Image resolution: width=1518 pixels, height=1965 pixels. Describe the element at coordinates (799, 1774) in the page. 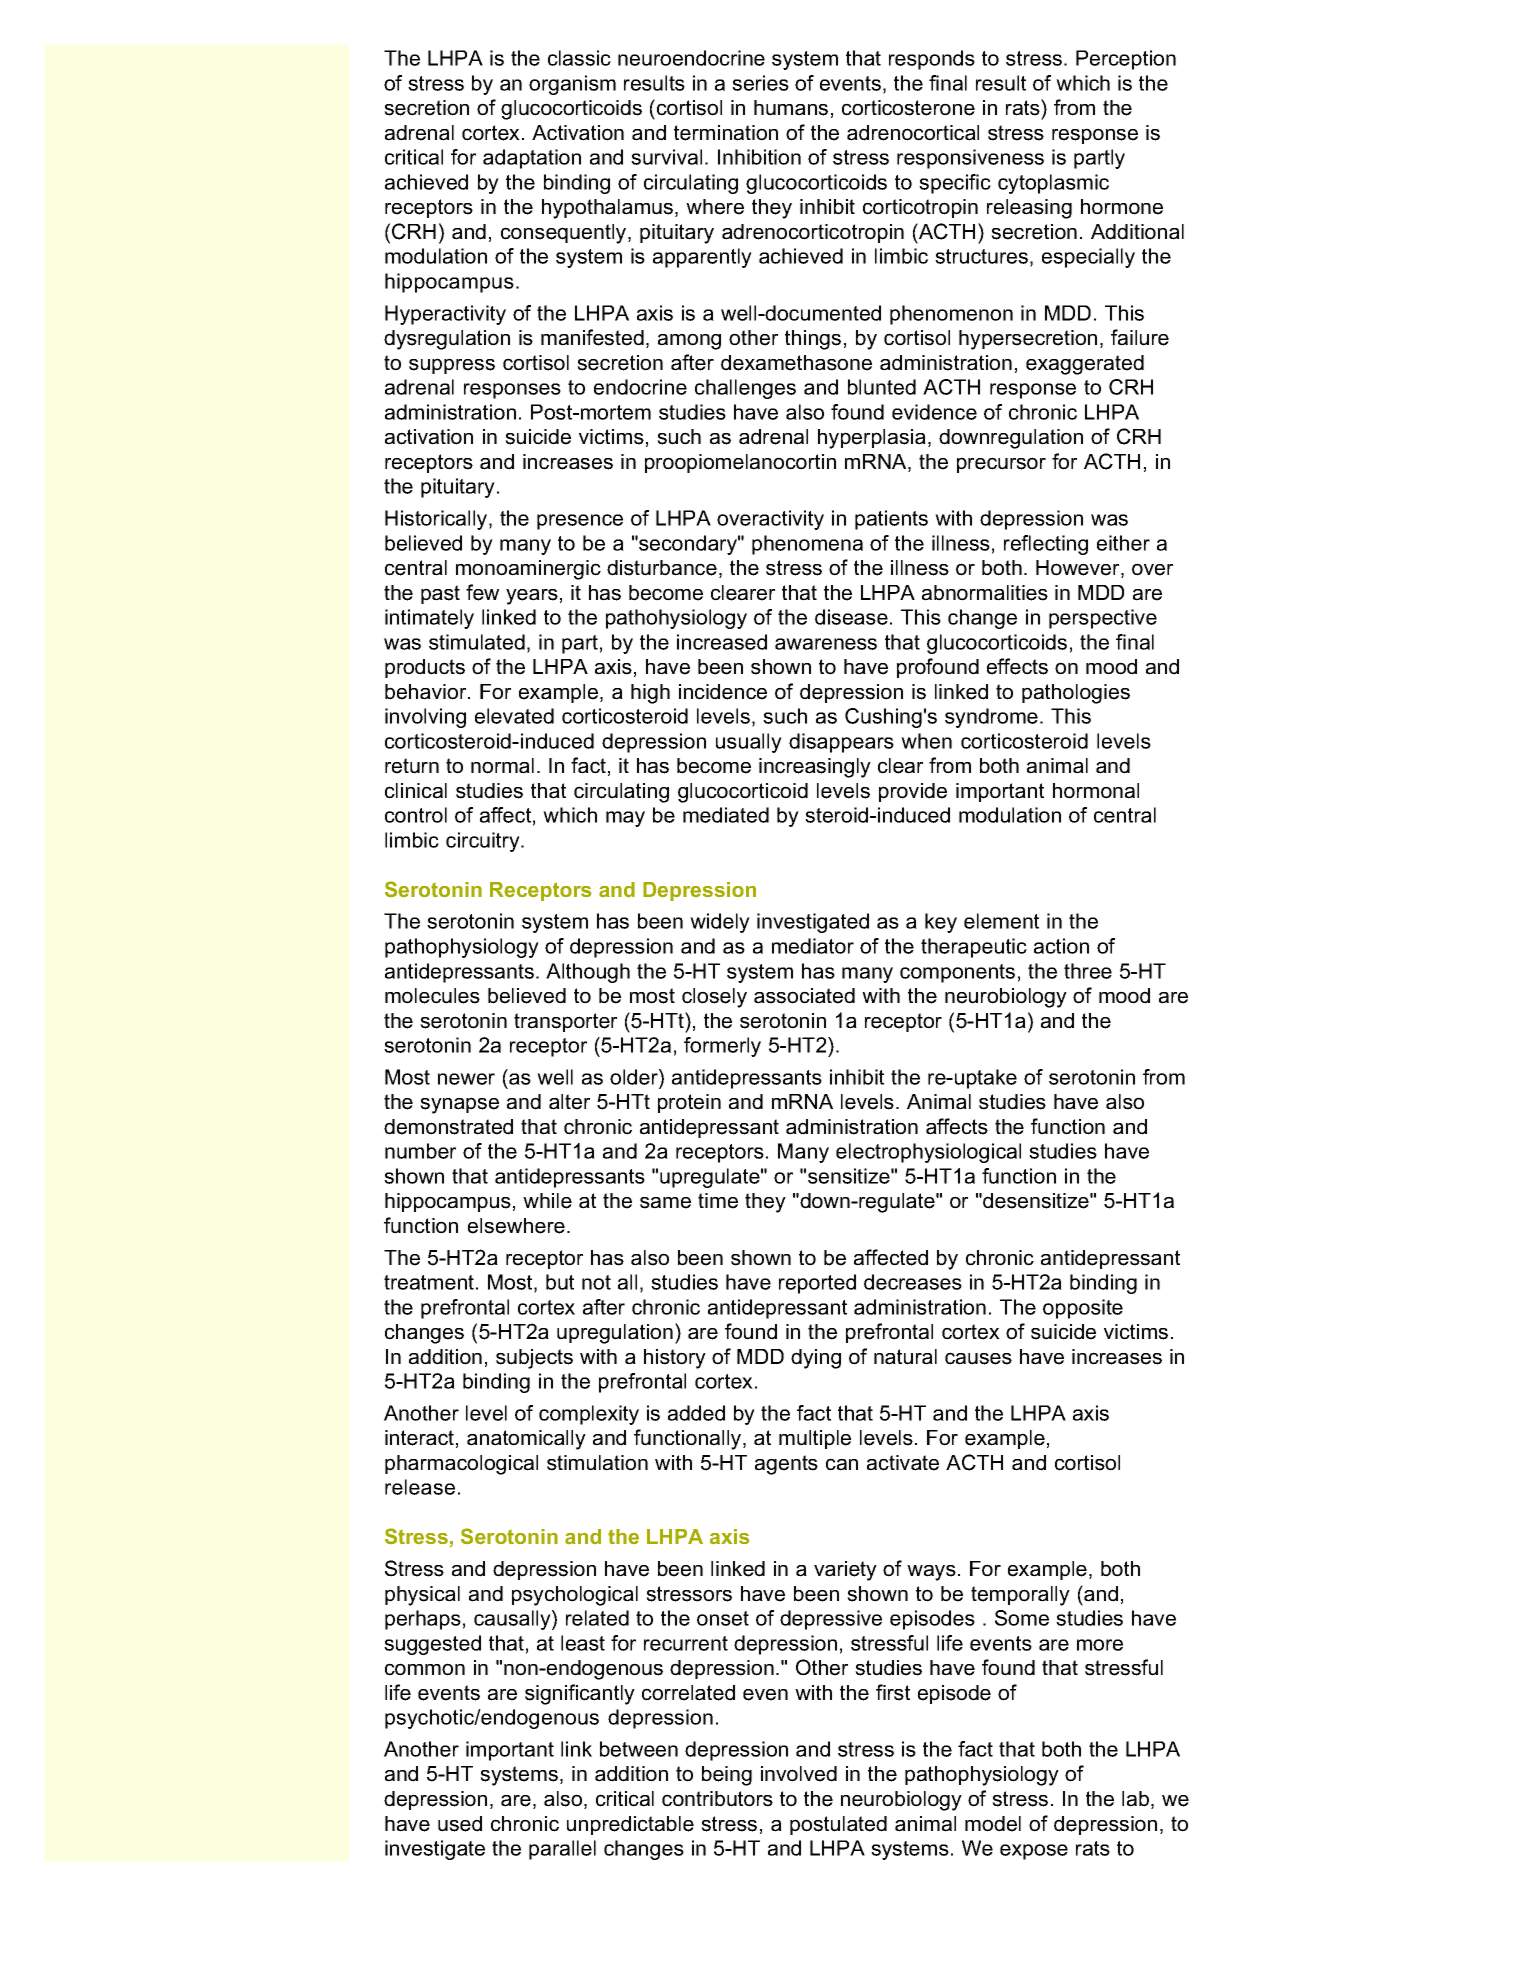

I see `involved` at that location.
